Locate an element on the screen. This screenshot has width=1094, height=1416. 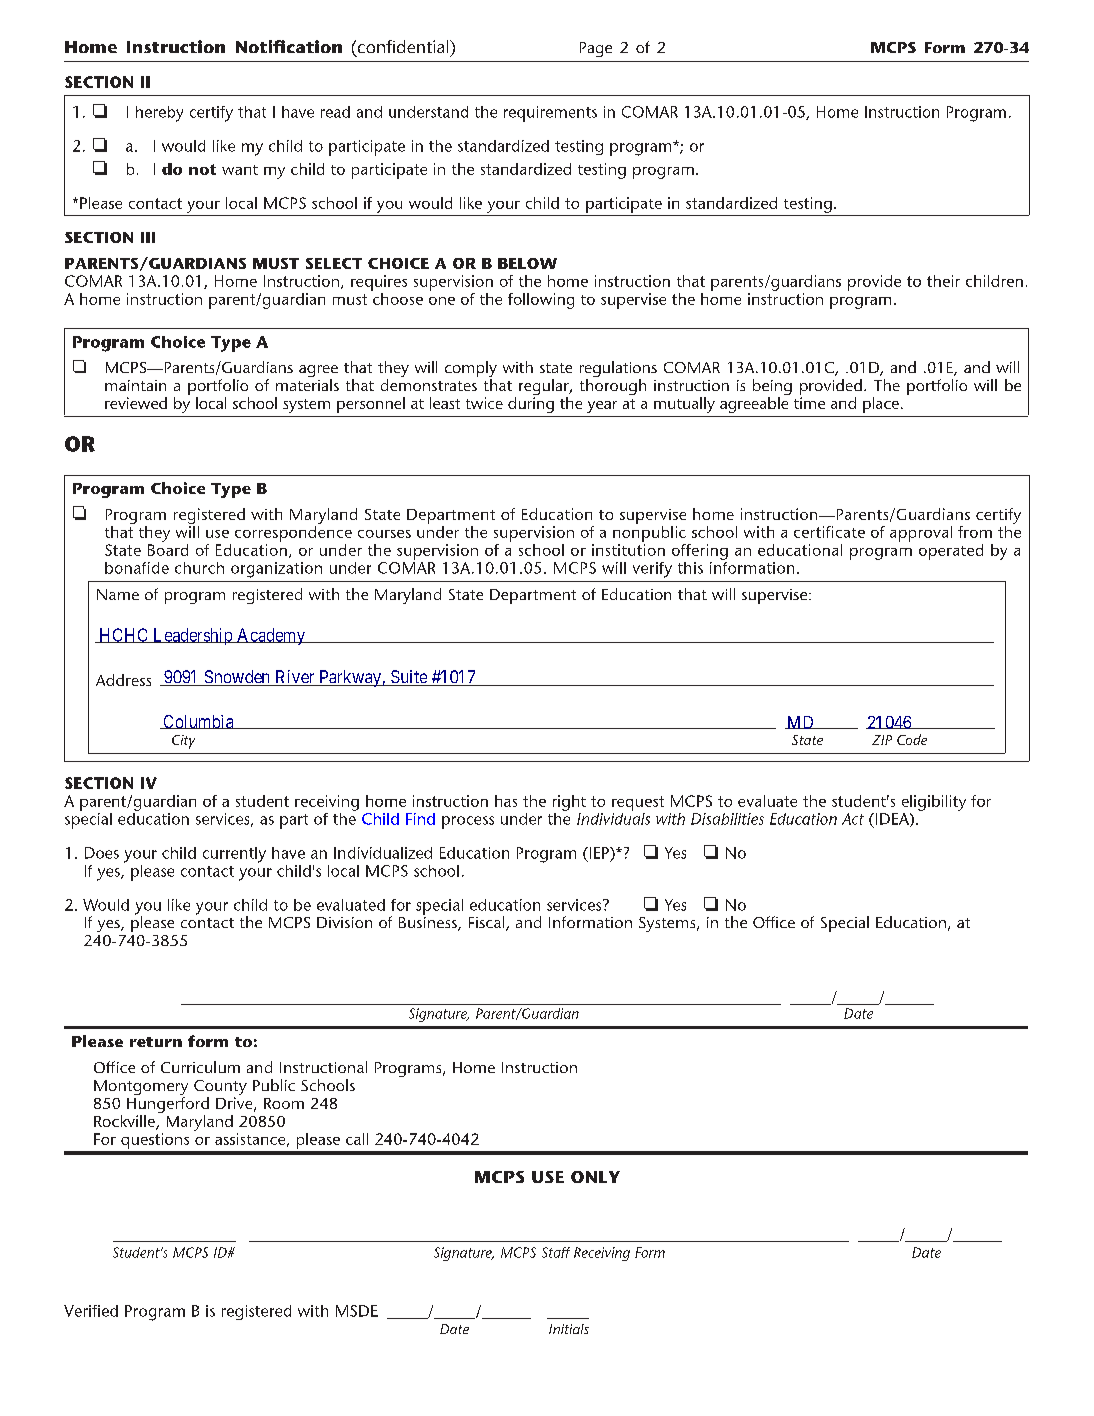
ZIP is located at coordinates (882, 740).
